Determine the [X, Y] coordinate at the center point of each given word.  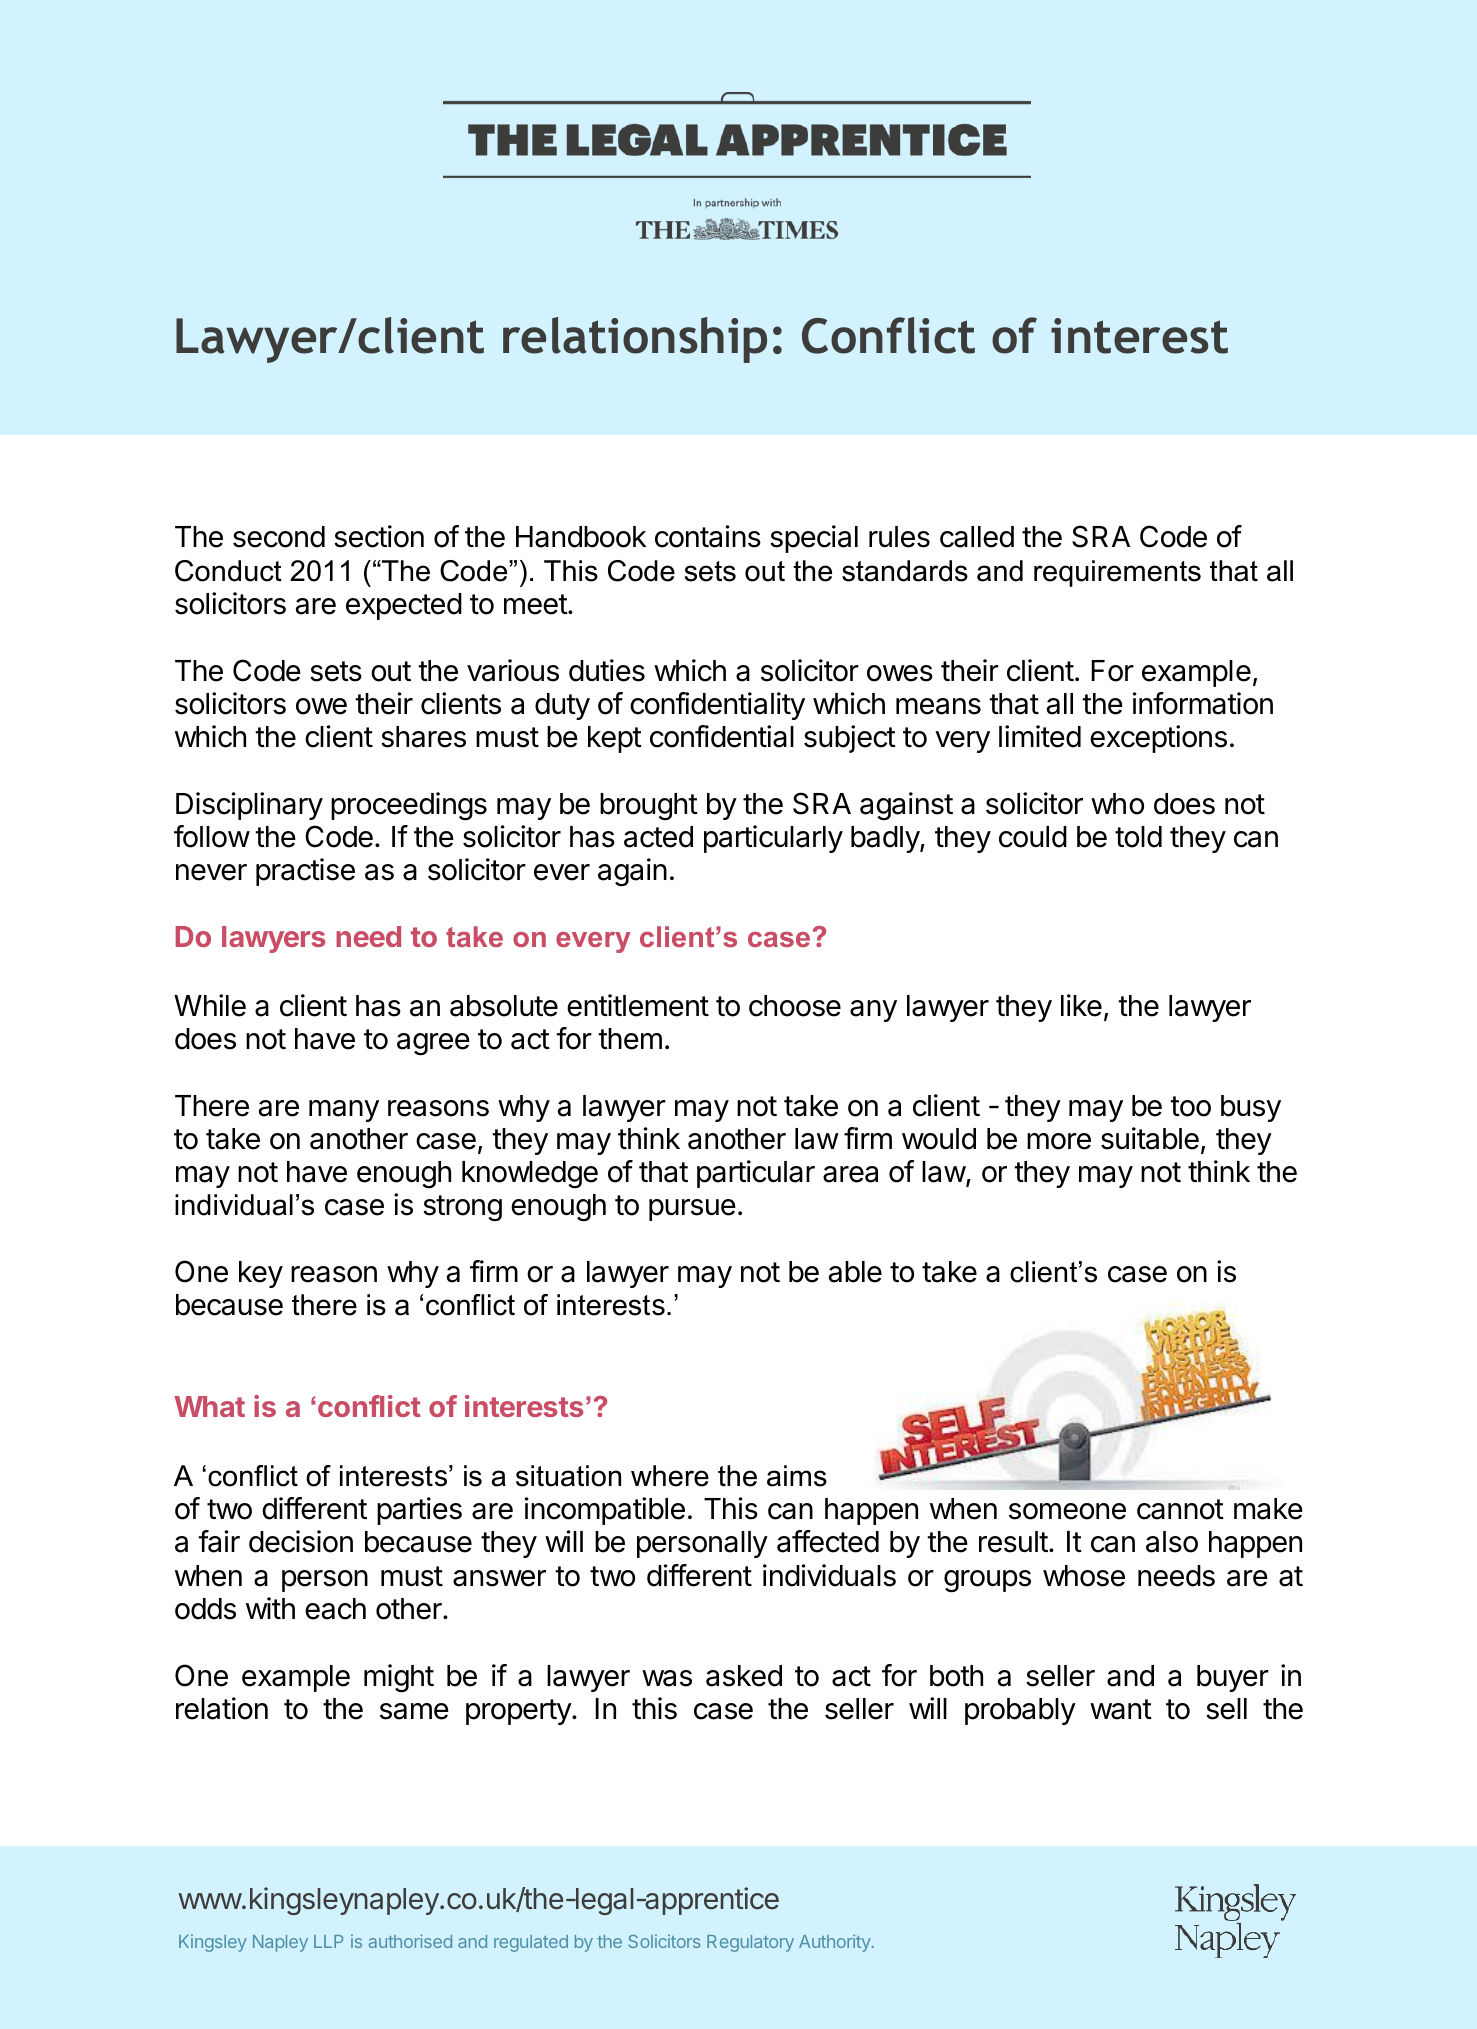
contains [708, 536]
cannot [1180, 1509]
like [1081, 1005]
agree [433, 1044]
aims [797, 1476]
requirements [1117, 573]
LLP [328, 1941]
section [379, 536]
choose [795, 1006]
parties [419, 1511]
